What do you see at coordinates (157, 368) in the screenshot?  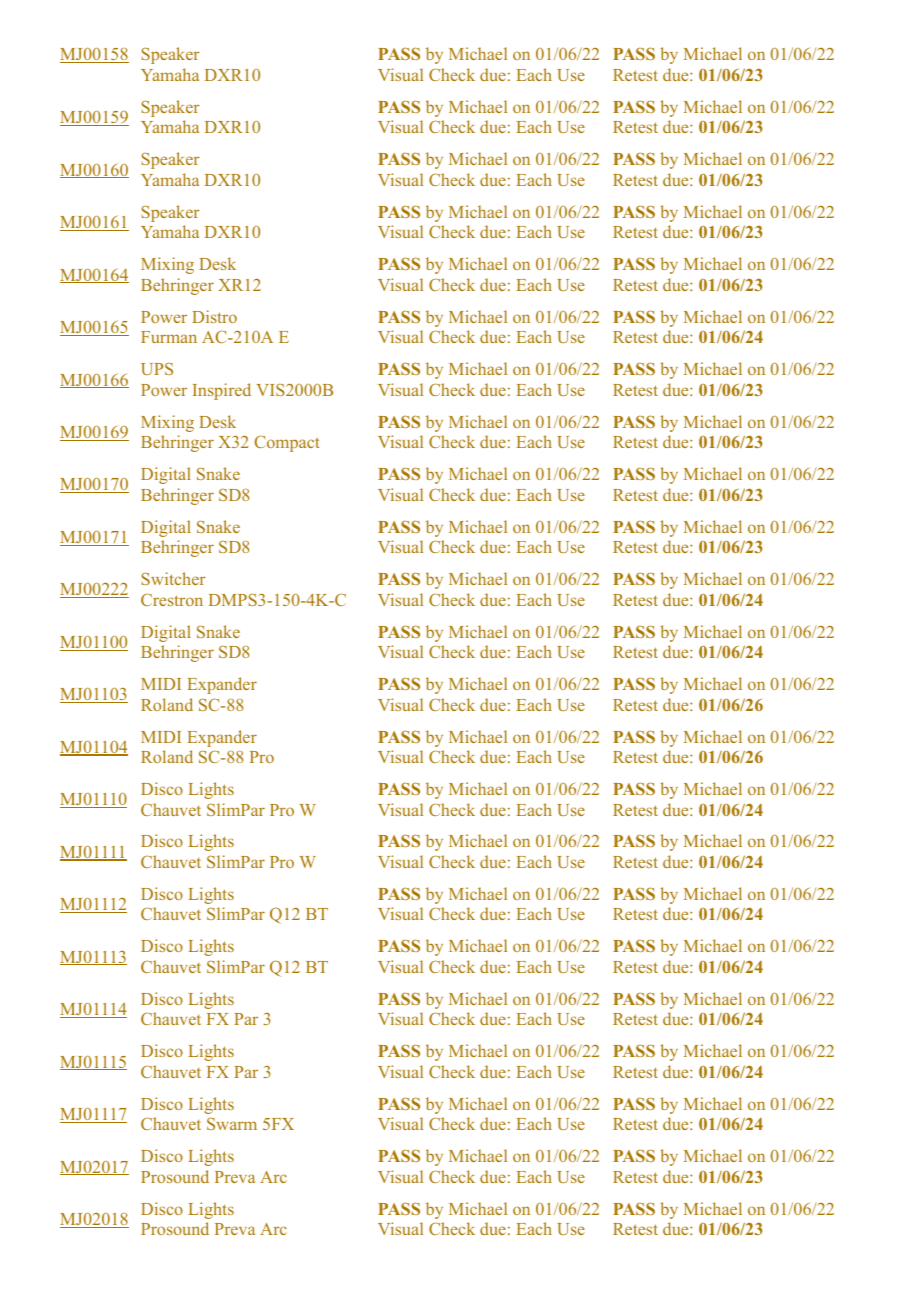 I see `UPS` at bounding box center [157, 368].
